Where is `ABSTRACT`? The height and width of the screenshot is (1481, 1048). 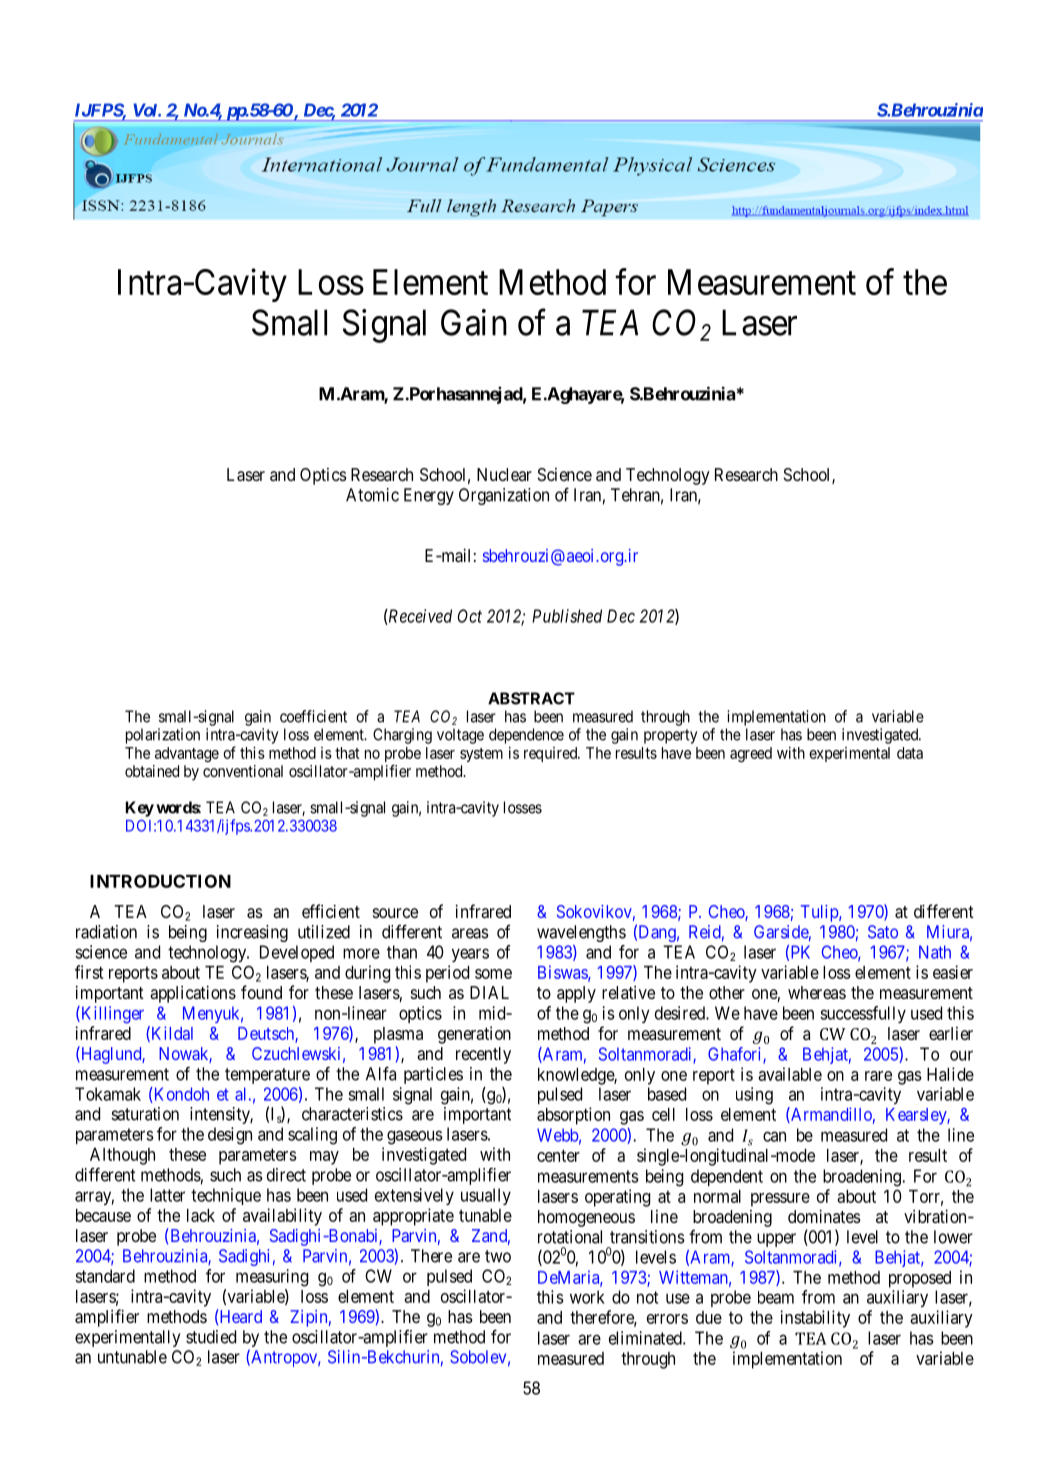 ABSTRACT is located at coordinates (531, 698).
